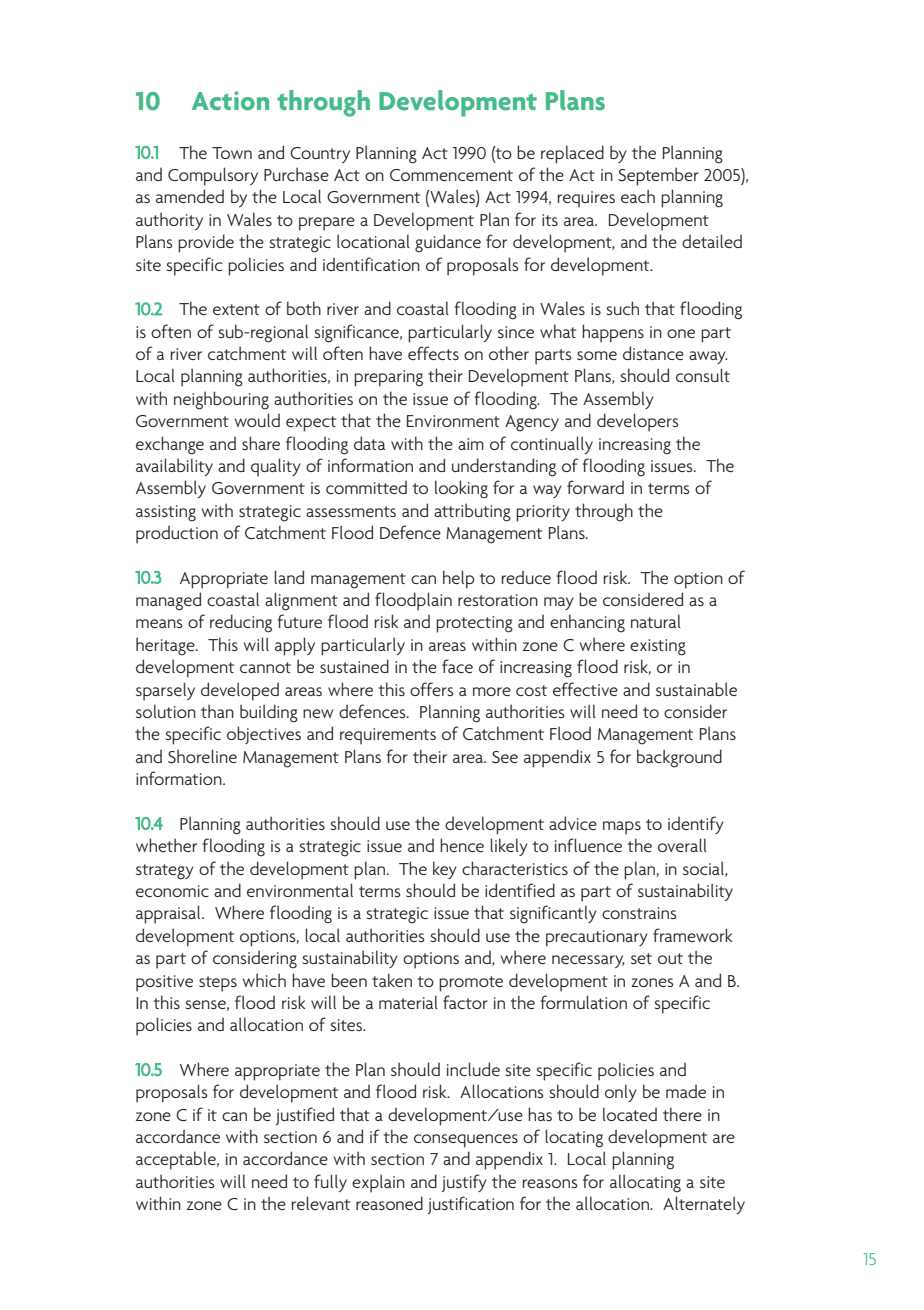 The width and height of the screenshot is (924, 1310). I want to click on key, so click(445, 870).
